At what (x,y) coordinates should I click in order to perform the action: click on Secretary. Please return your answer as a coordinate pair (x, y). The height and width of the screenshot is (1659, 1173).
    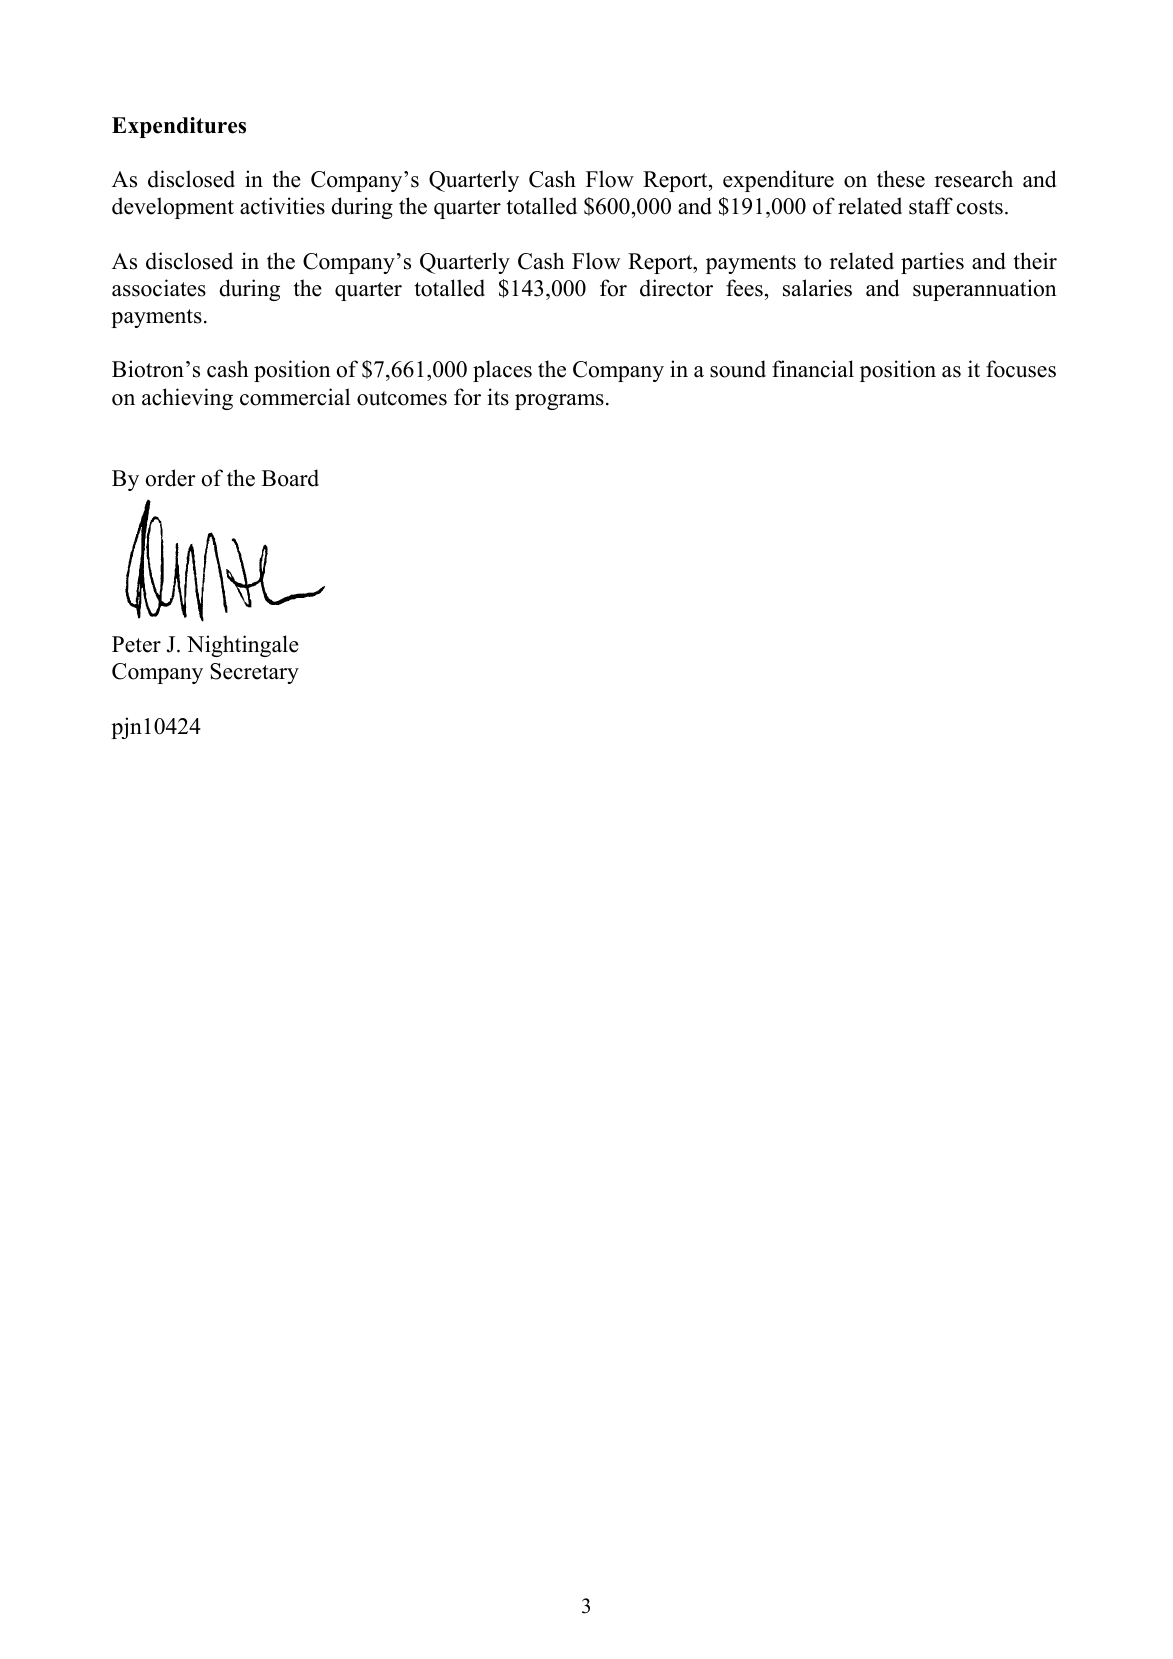
    Looking at the image, I should click on (254, 673).
